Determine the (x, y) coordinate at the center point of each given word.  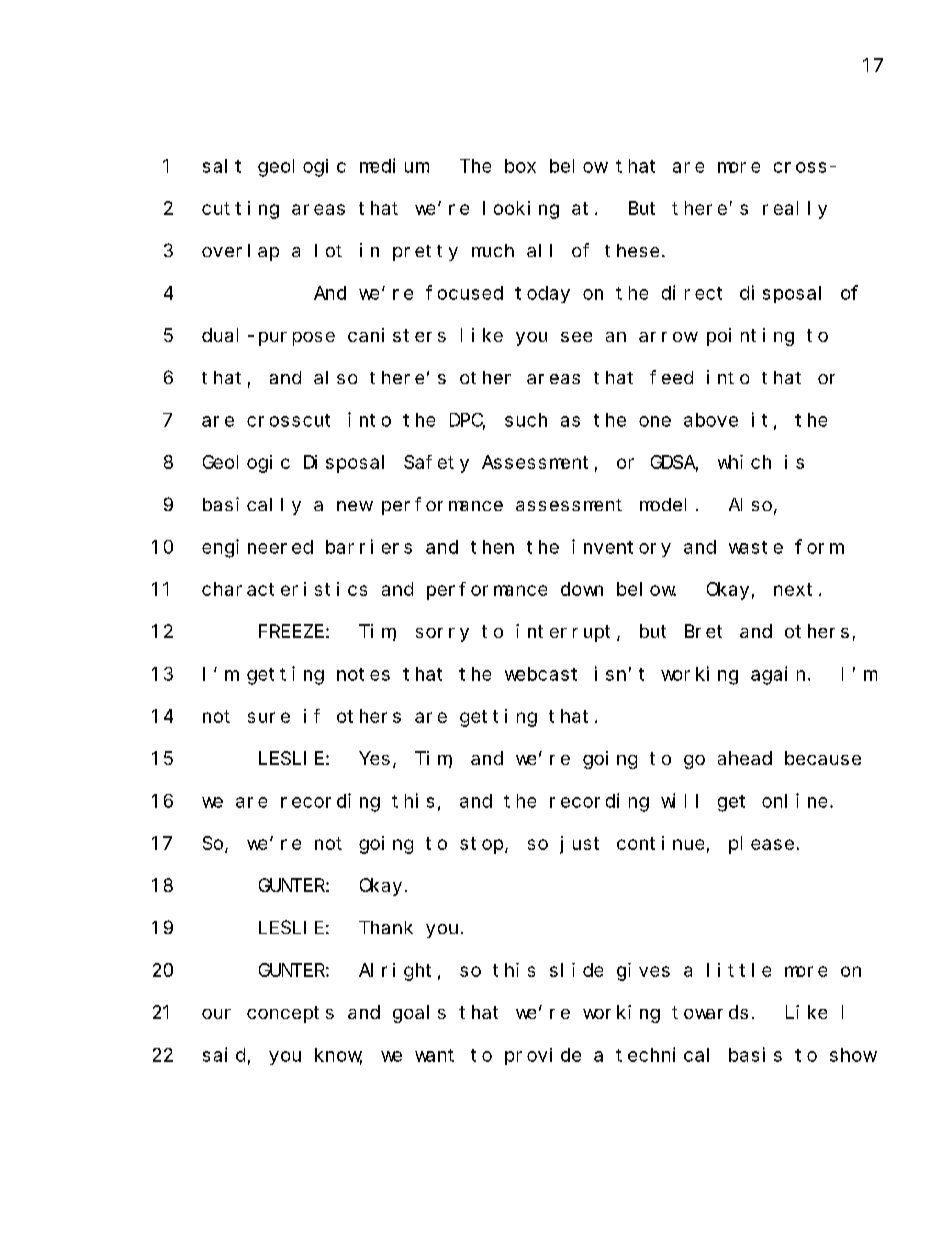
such (526, 420)
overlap (240, 252)
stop (483, 845)
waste (756, 547)
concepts (290, 1014)
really (795, 210)
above (711, 420)
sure (269, 717)
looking (521, 210)
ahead (745, 758)
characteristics (284, 589)
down (582, 589)
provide (543, 1056)
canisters (397, 335)
